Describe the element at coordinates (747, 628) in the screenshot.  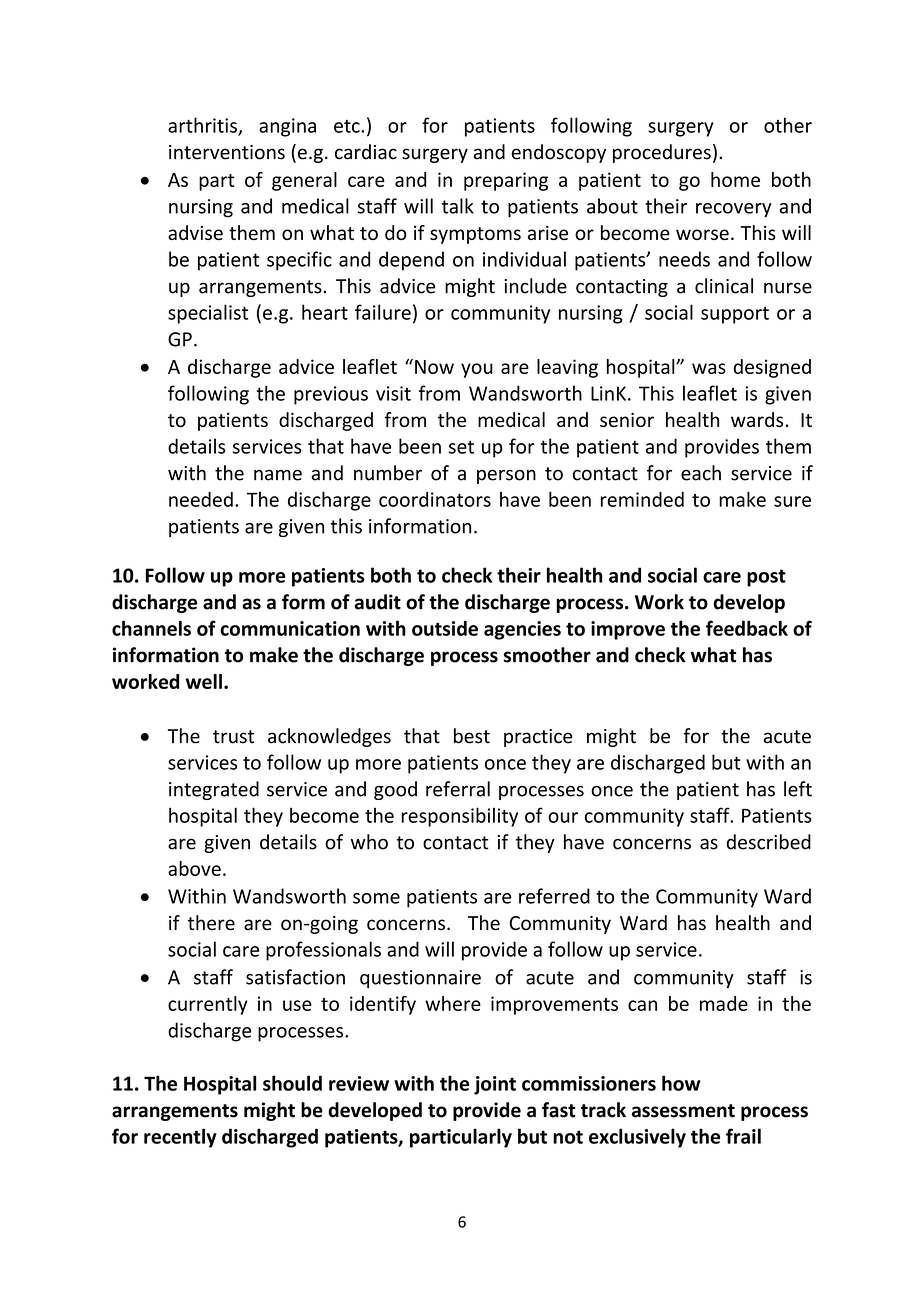
I see `feedback` at that location.
